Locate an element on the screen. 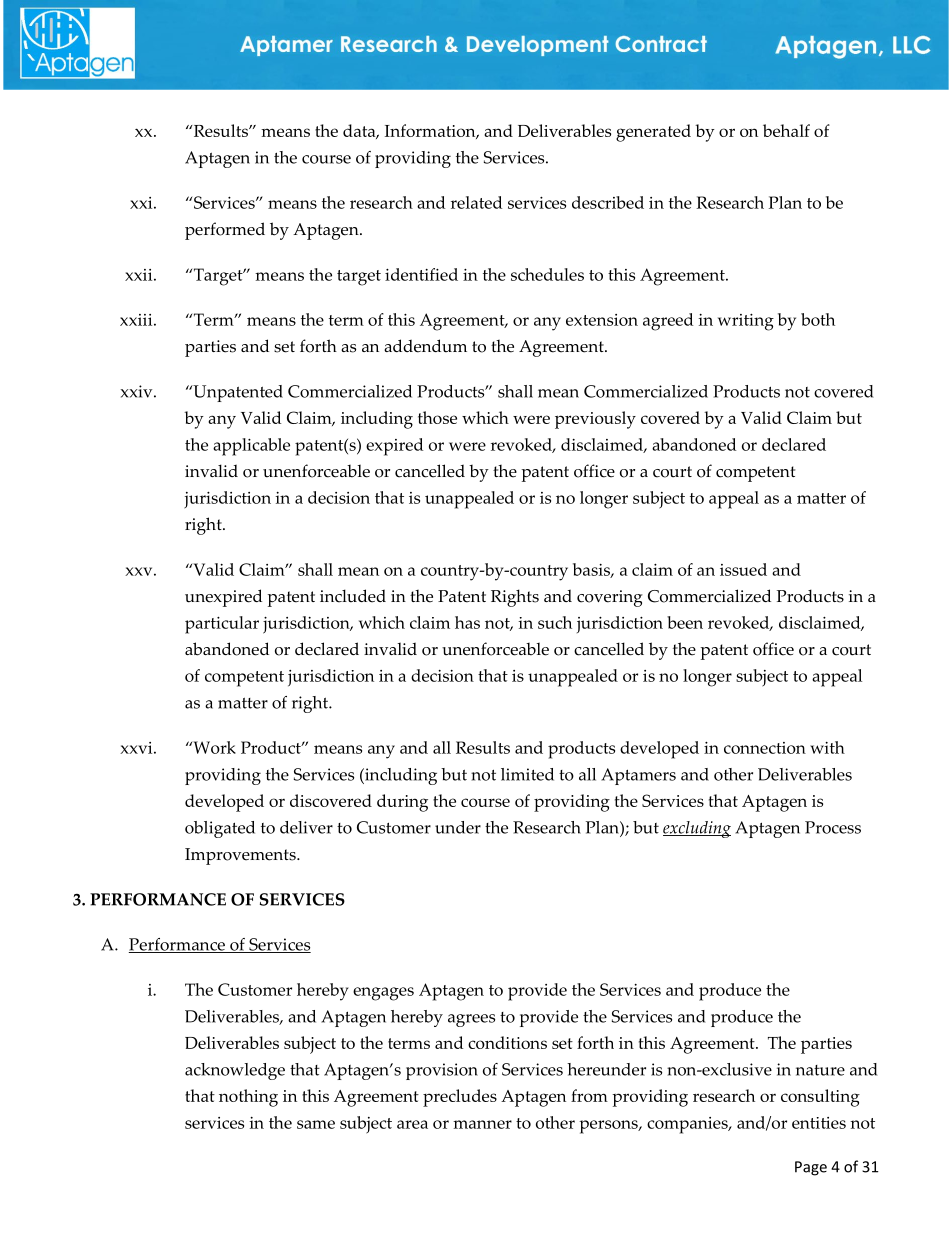 Image resolution: width=952 pixels, height=1233 pixels. excluding is located at coordinates (697, 829).
